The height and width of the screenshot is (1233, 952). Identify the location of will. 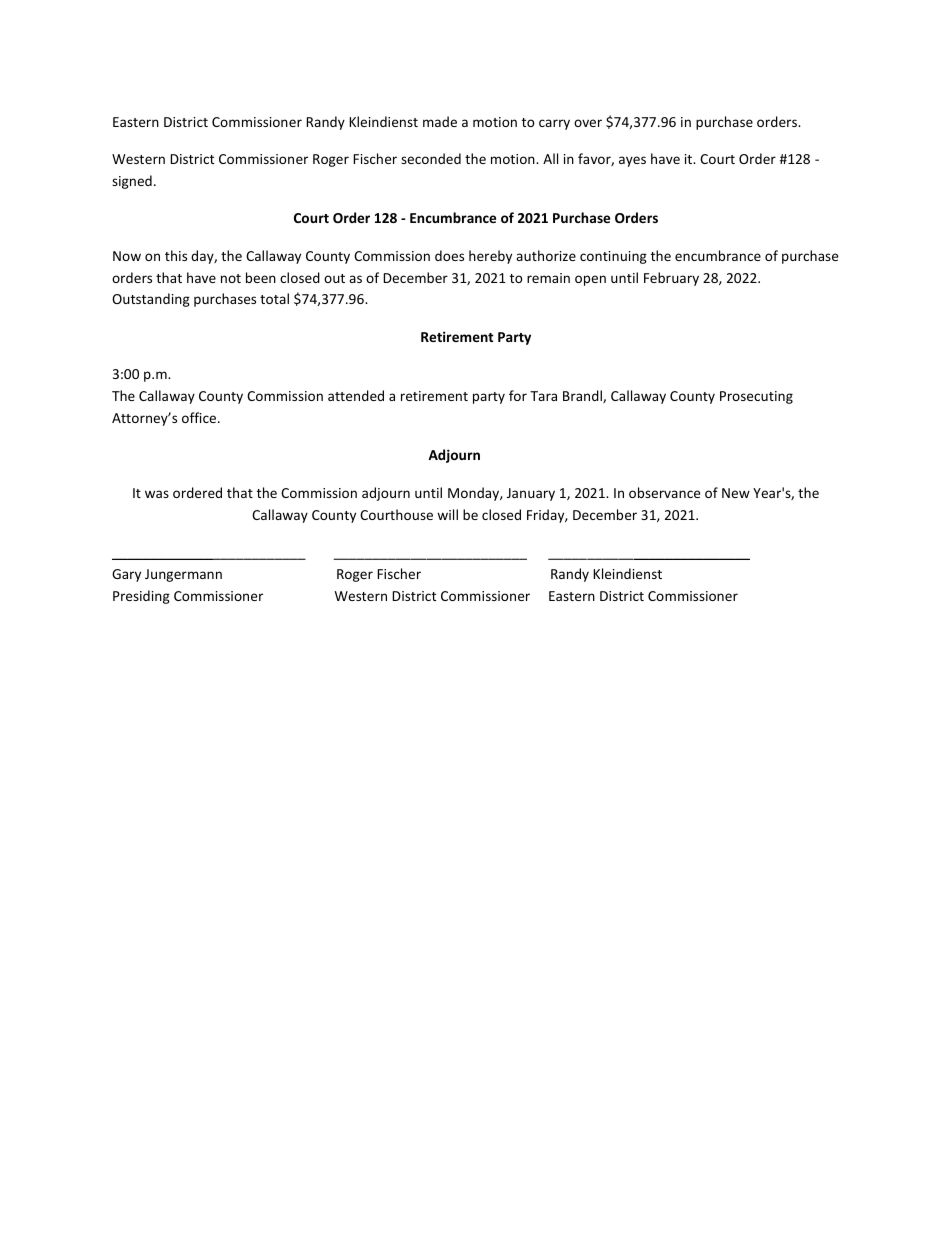
(447, 514).
